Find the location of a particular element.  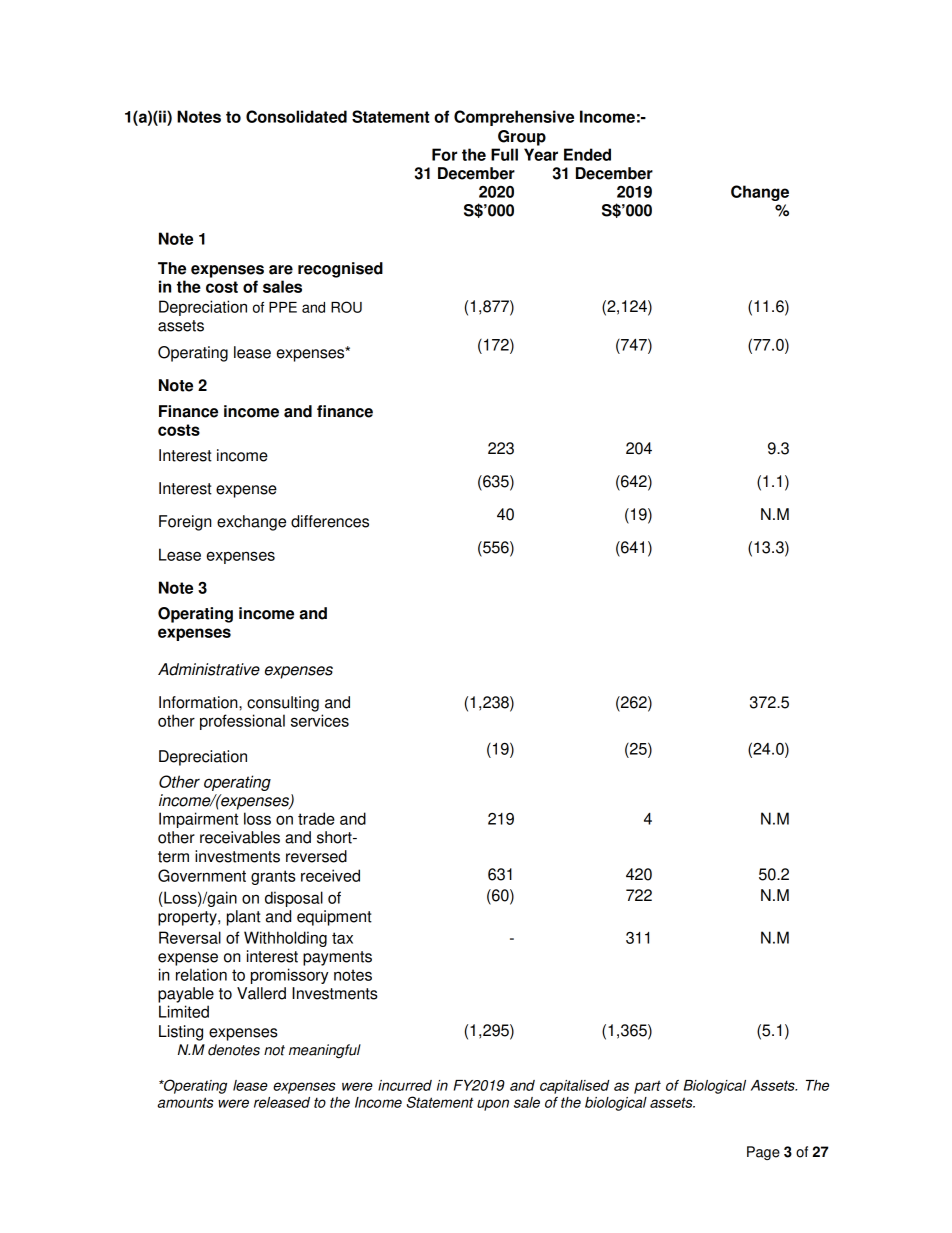

Consolidated is located at coordinates (296, 116).
